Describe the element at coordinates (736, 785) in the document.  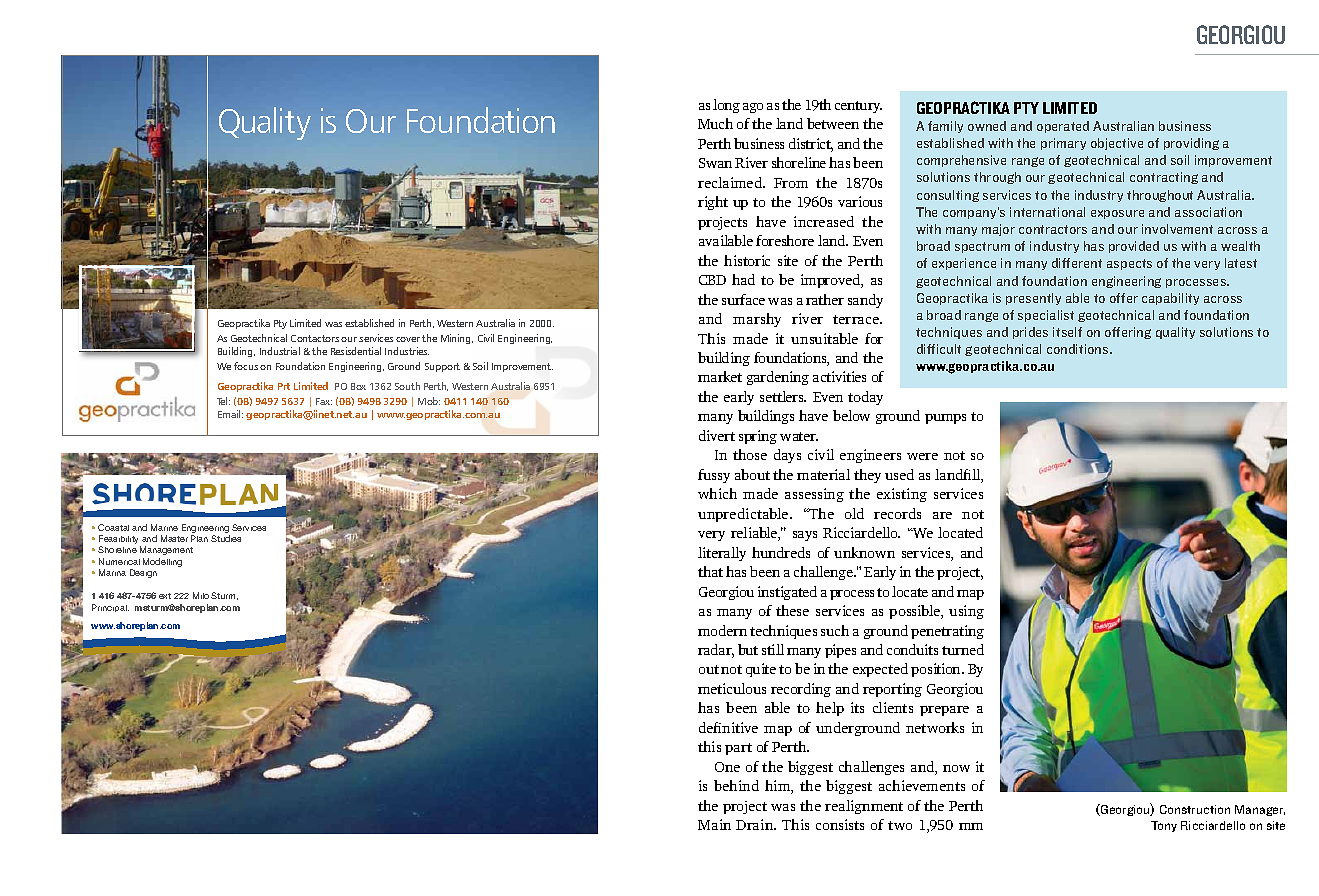
I see `behind` at that location.
